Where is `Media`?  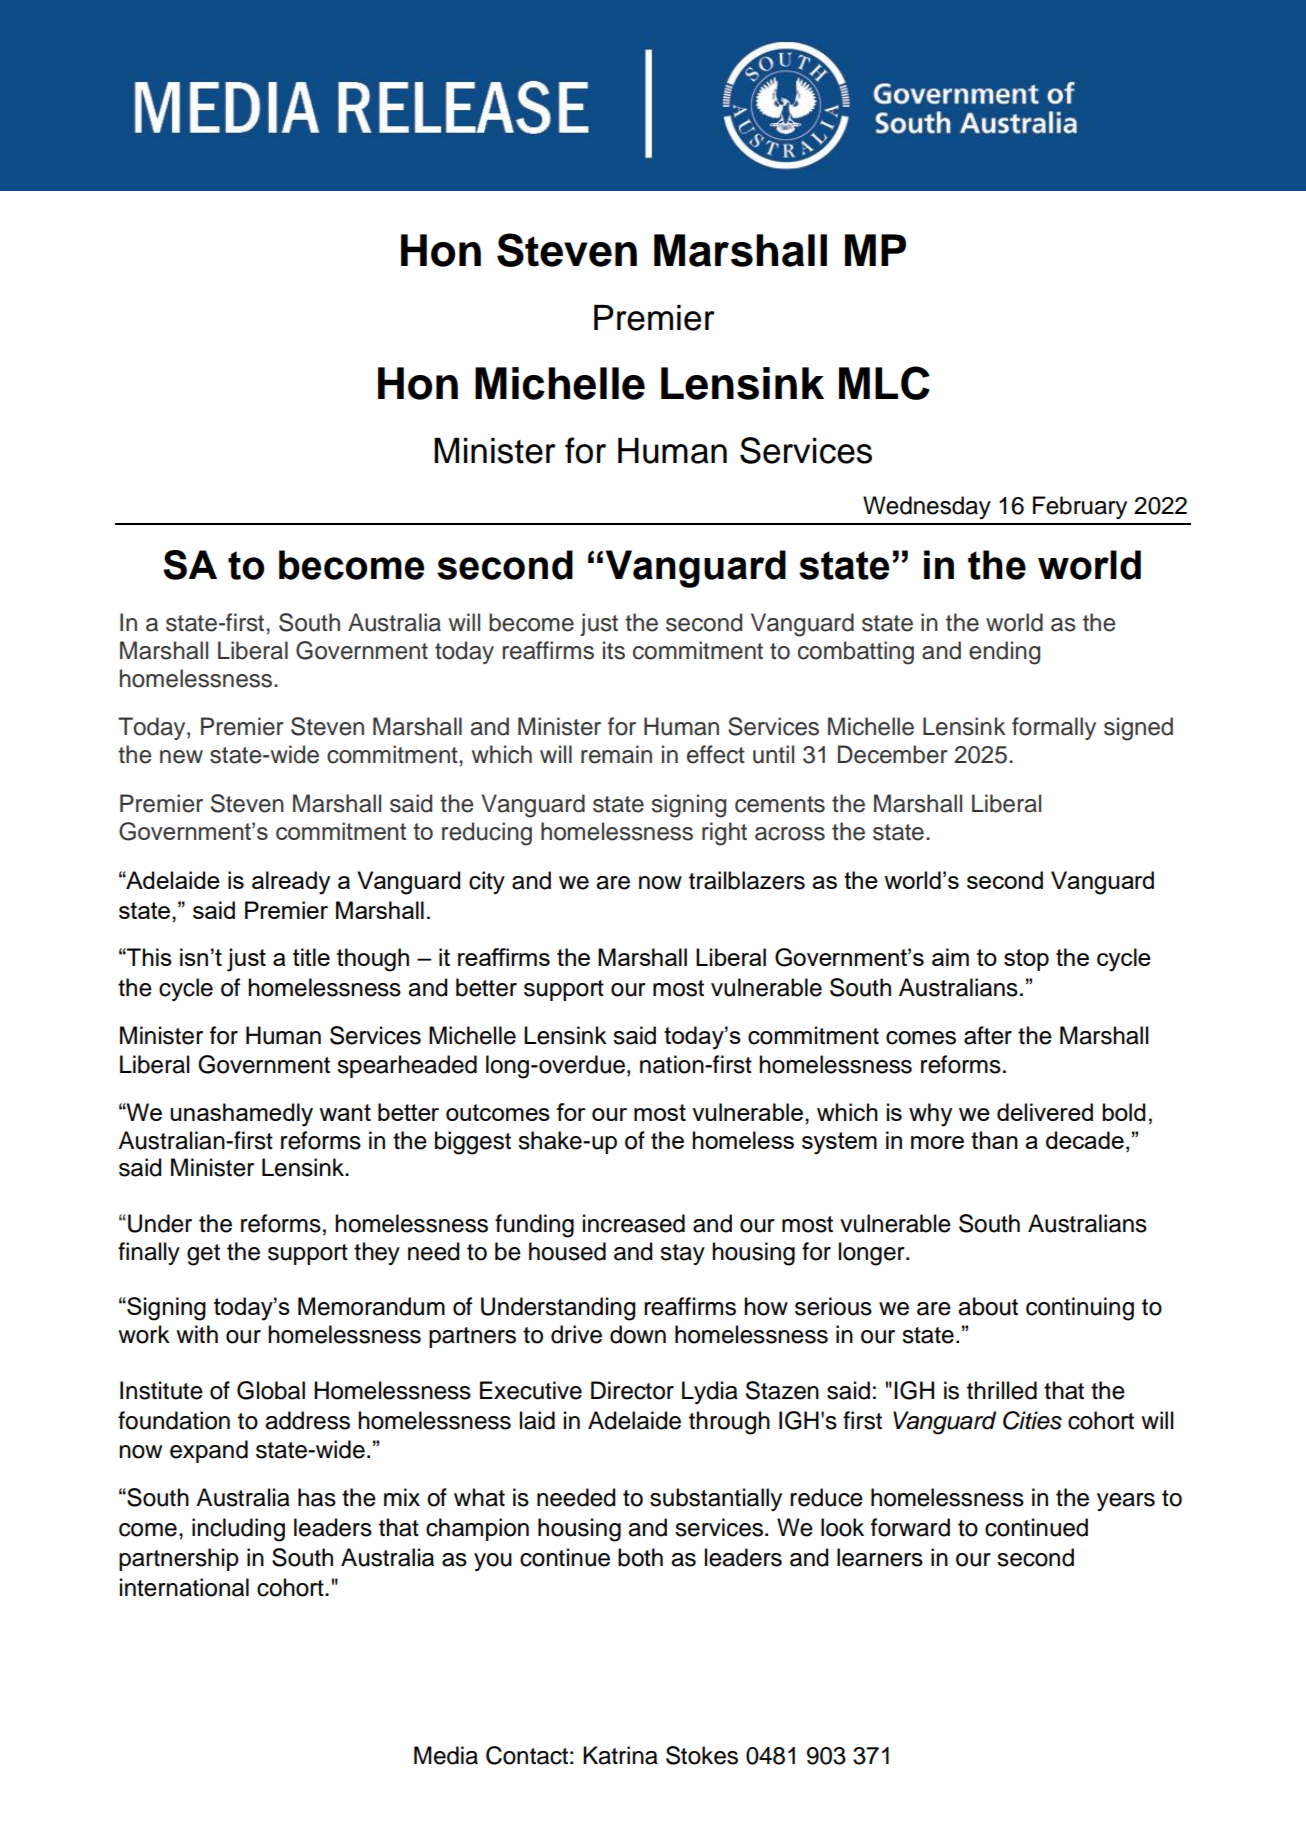 Media is located at coordinates (446, 1755).
